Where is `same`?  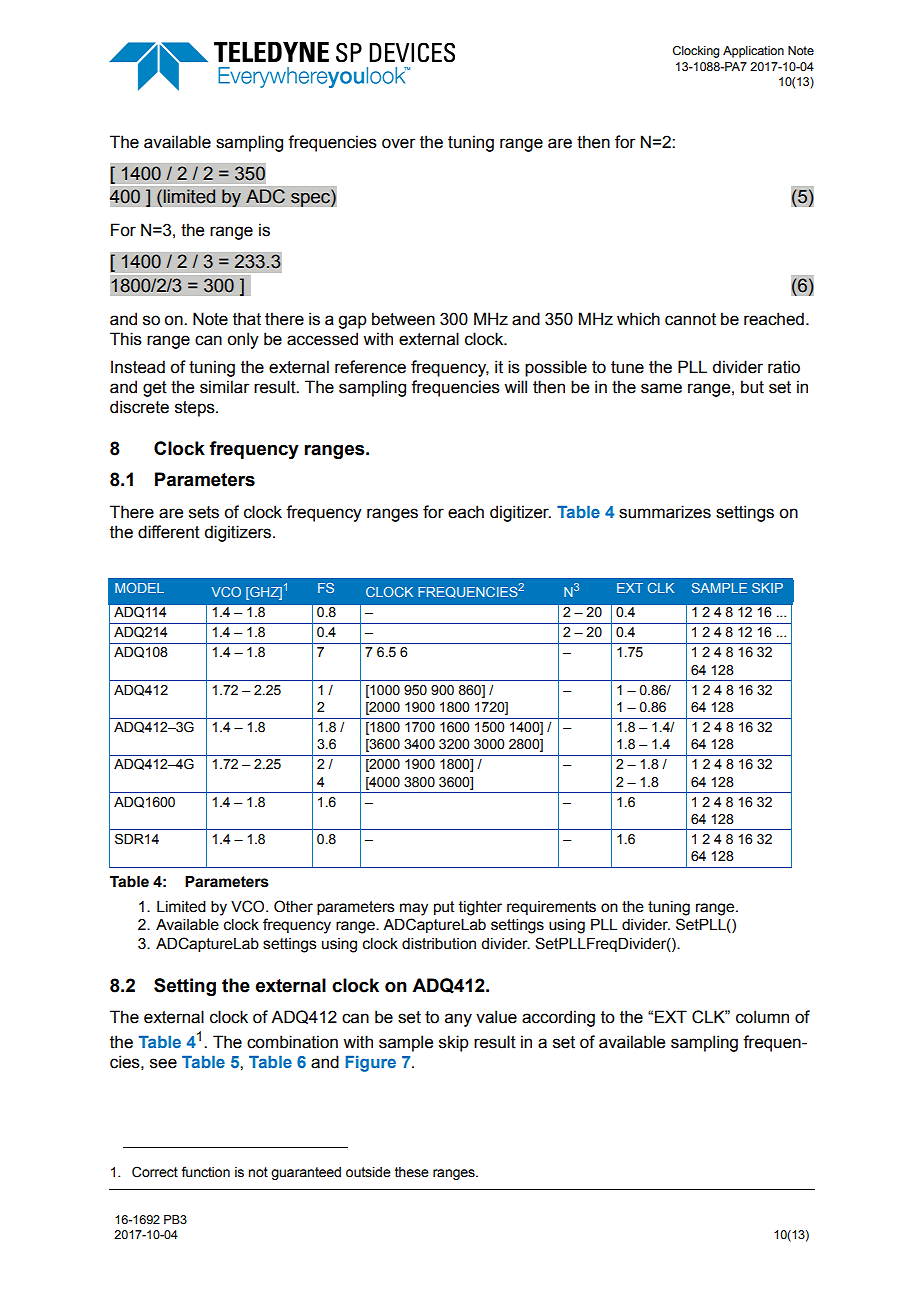
same is located at coordinates (661, 388).
